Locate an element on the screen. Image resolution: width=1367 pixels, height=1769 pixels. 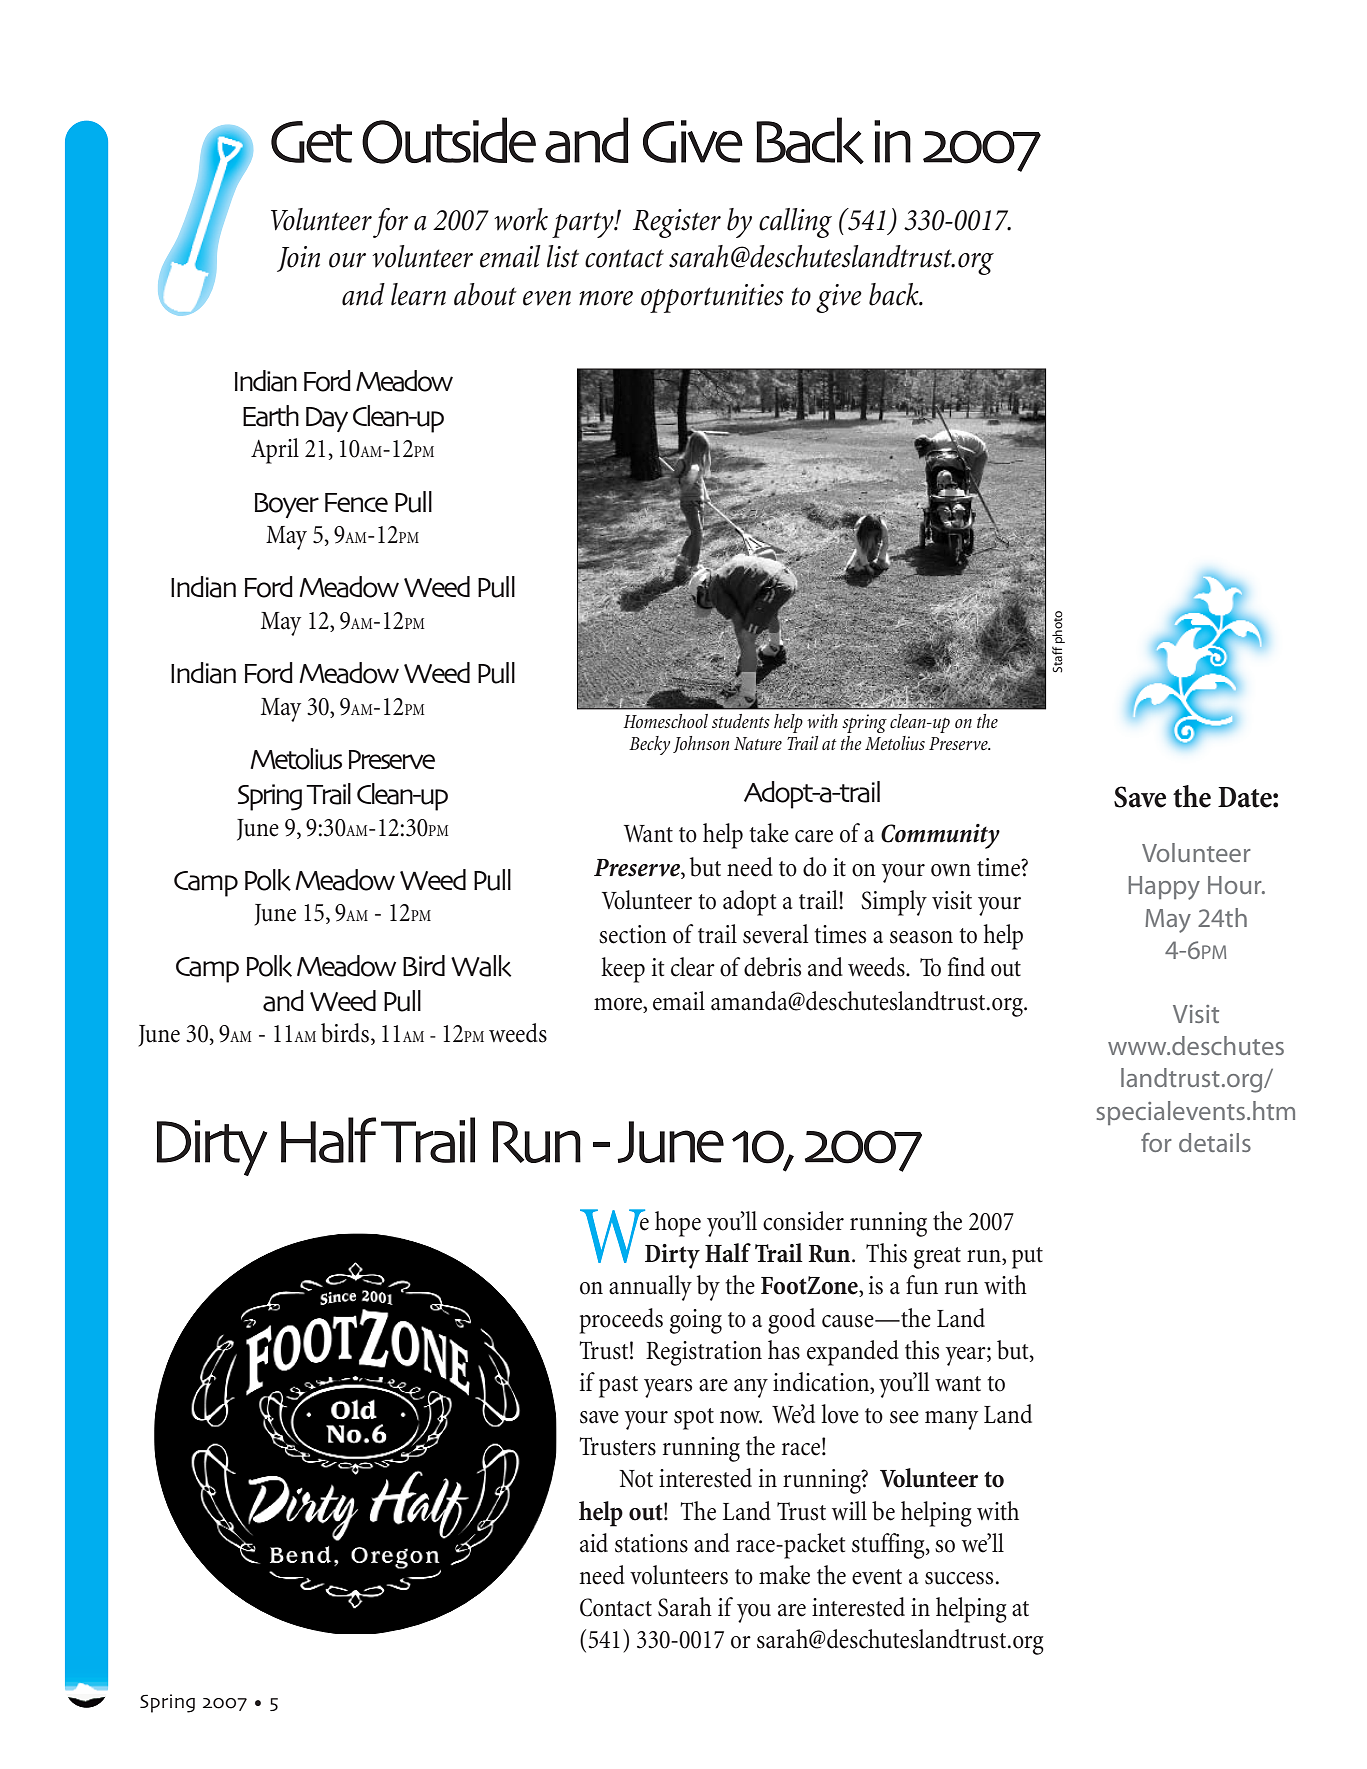
success is located at coordinates (959, 1578).
